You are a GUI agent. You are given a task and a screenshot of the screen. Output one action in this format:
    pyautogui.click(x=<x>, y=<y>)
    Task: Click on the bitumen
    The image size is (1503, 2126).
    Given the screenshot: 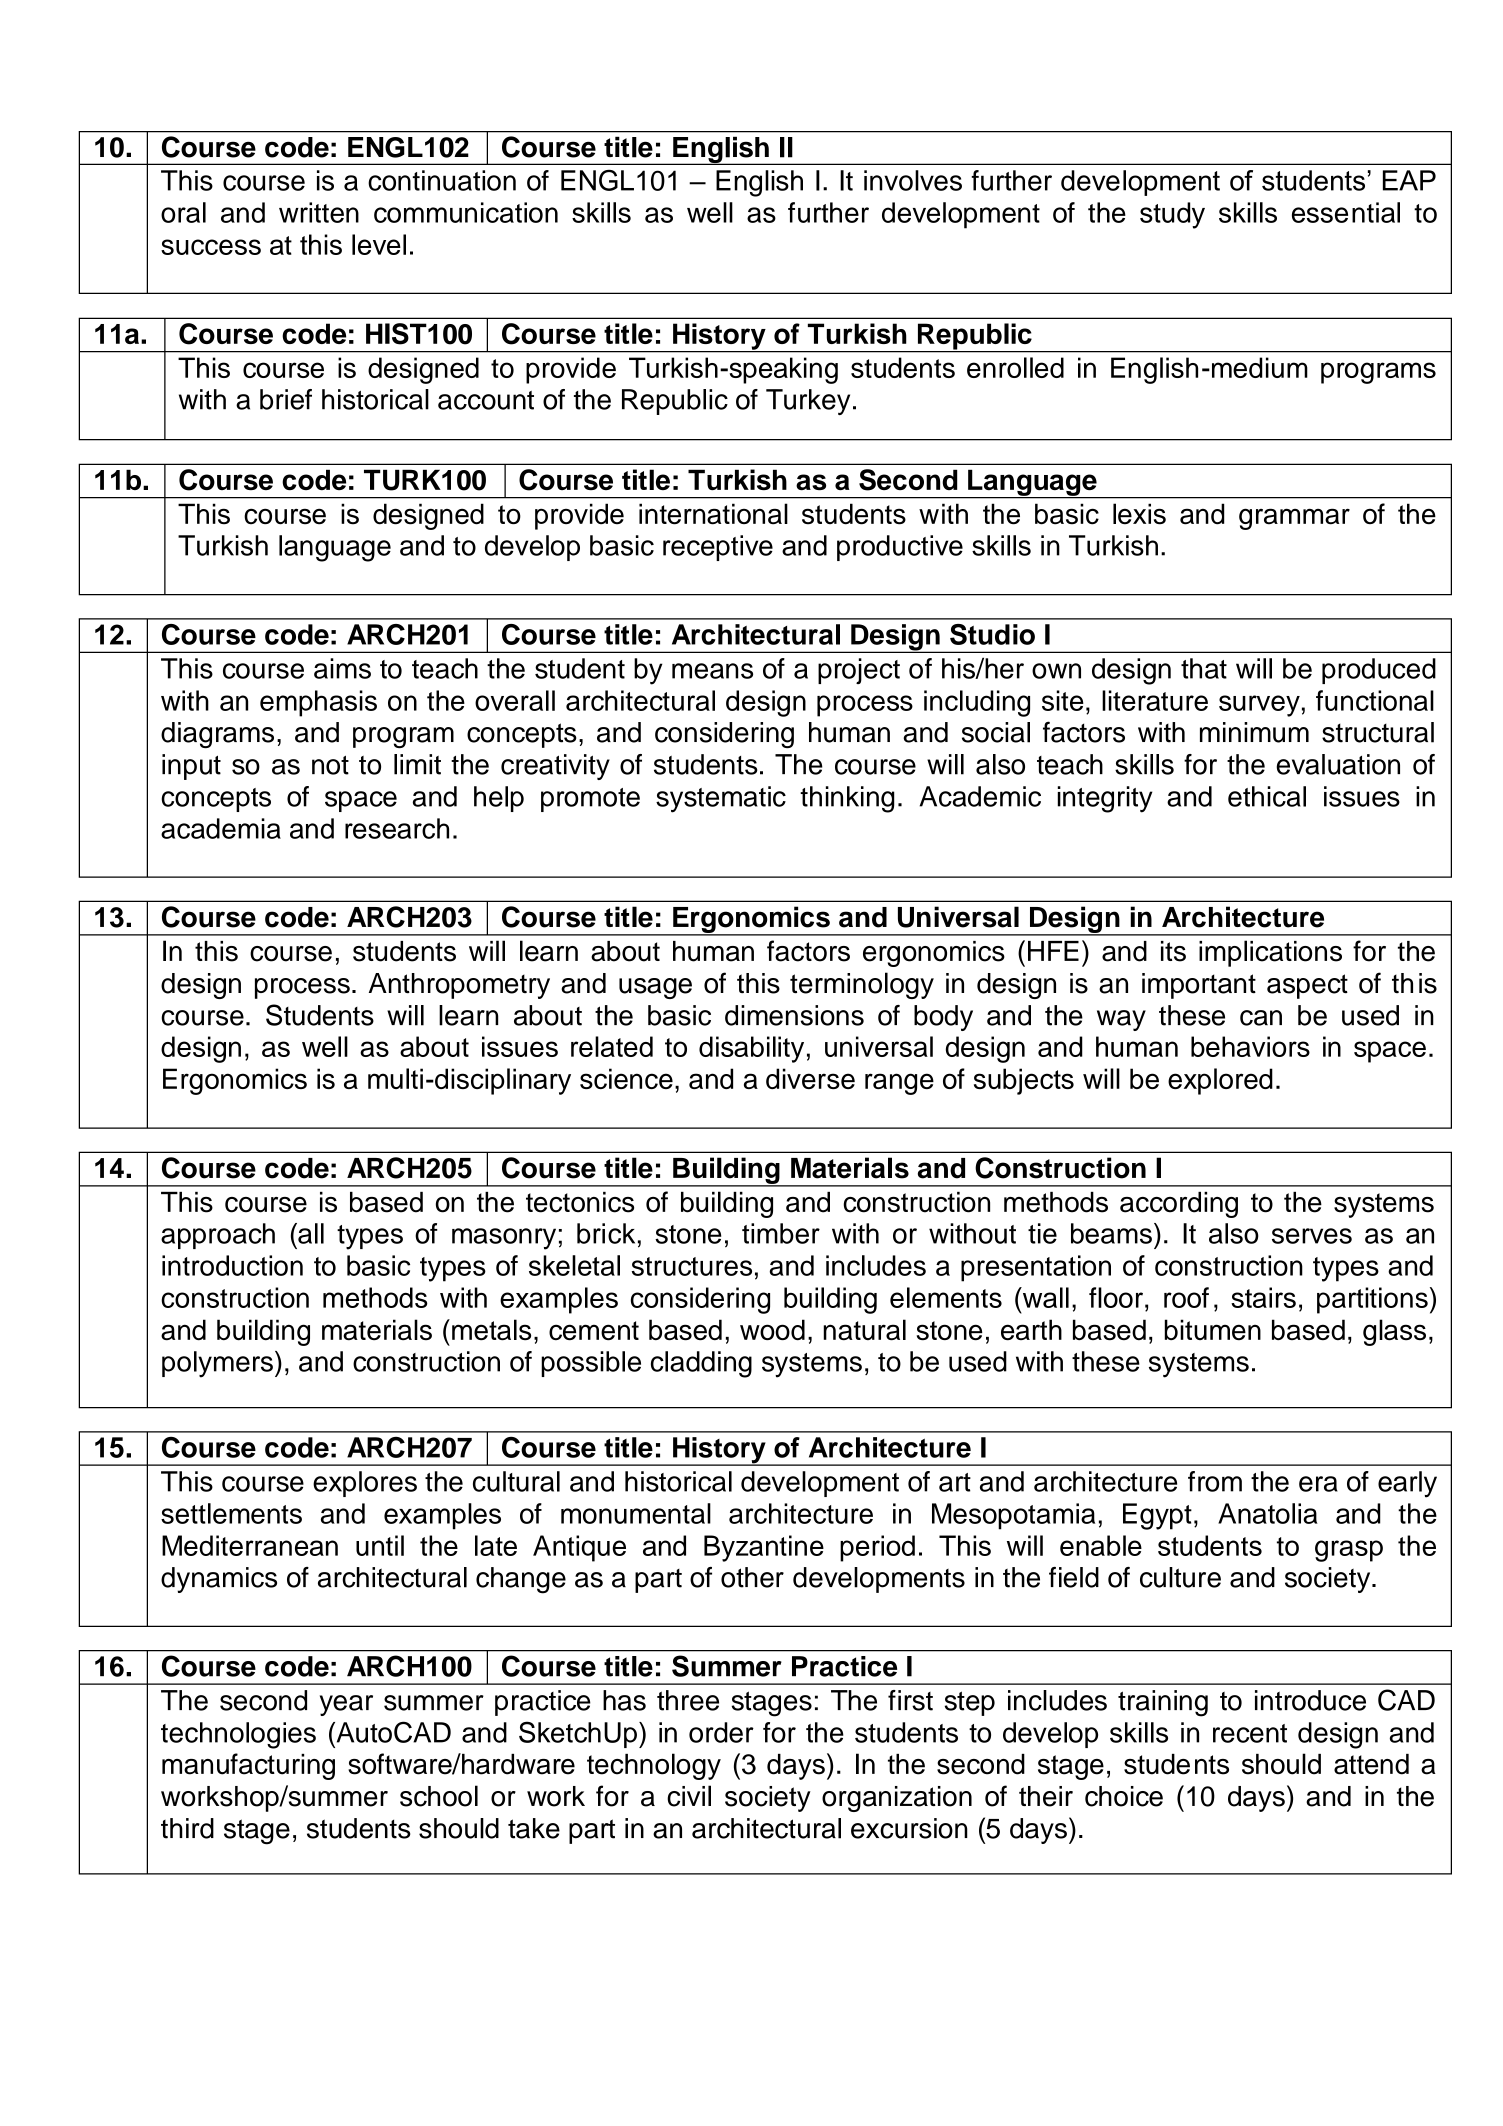 What is the action you would take?
    pyautogui.click(x=1213, y=1329)
